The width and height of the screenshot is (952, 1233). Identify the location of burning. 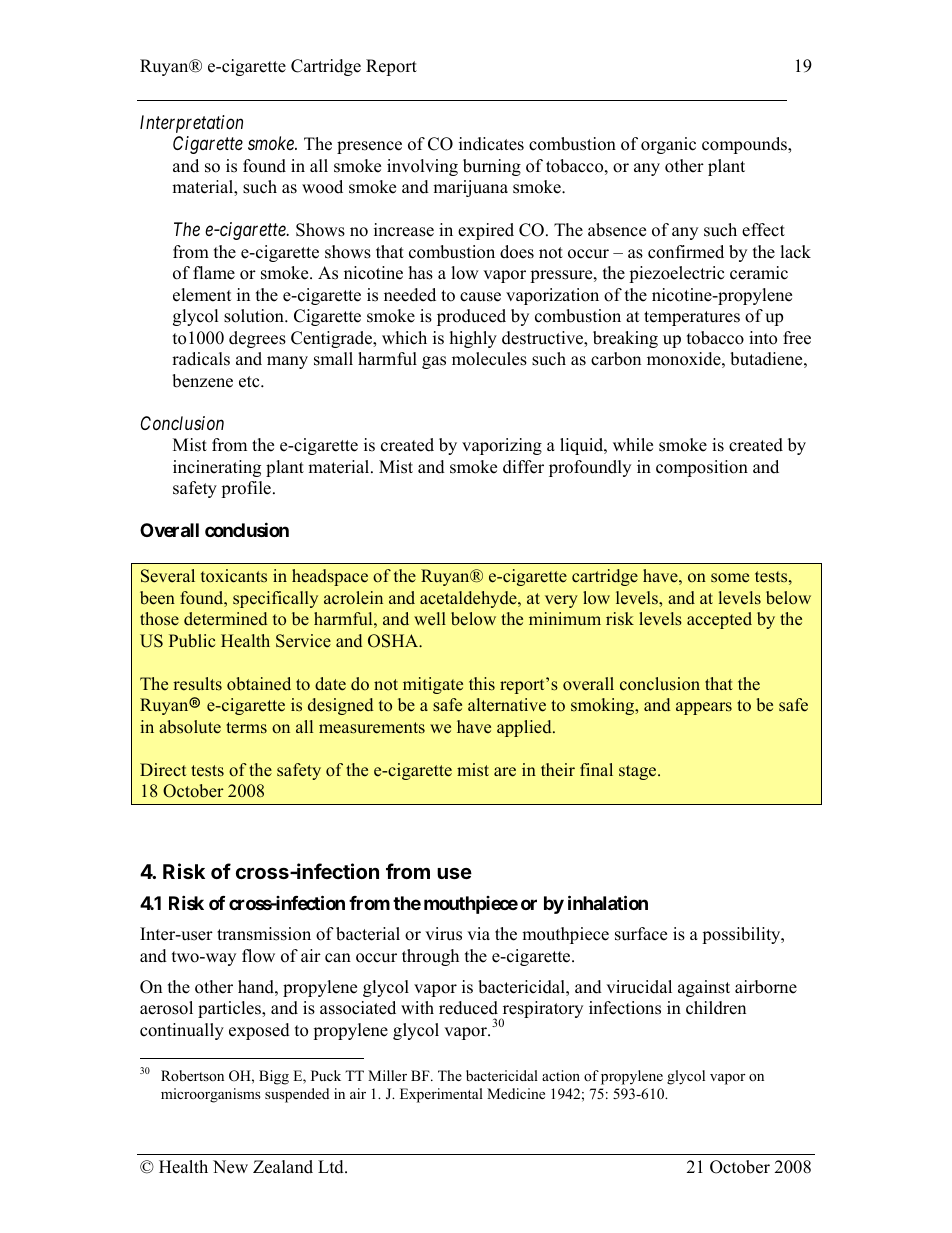
(492, 167).
